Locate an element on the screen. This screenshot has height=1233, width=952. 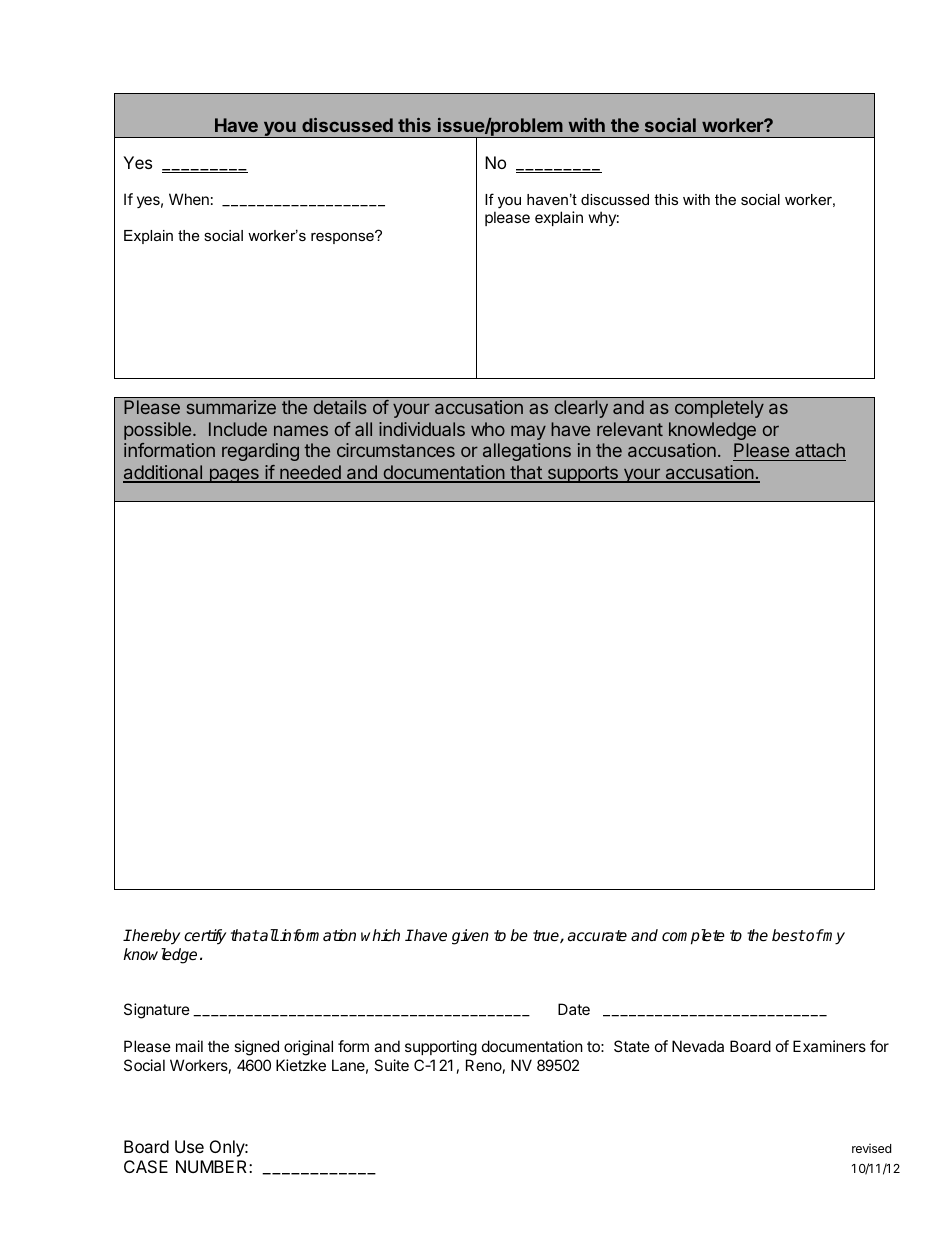
relevant is located at coordinates (630, 429).
